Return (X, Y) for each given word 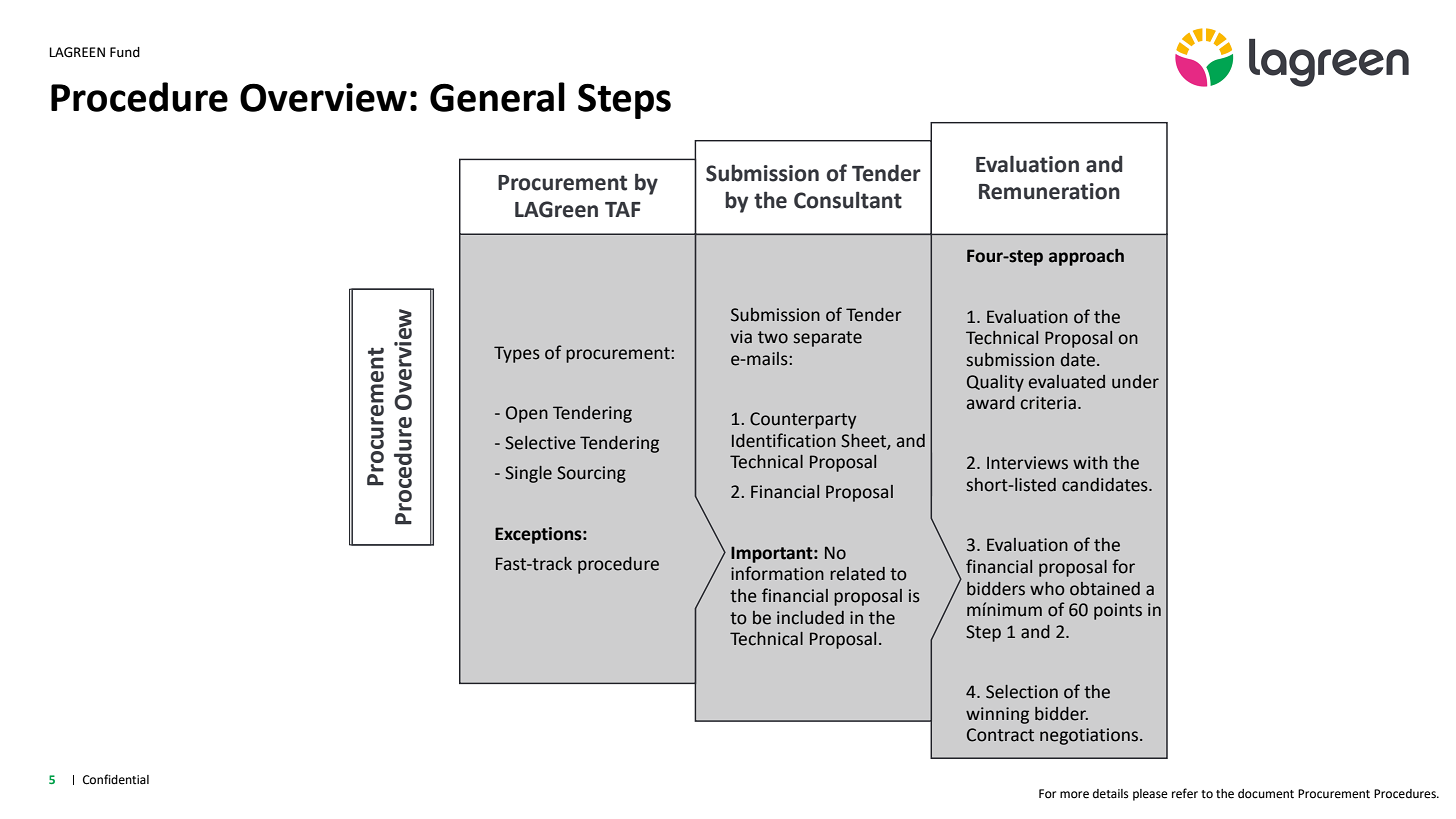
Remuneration (1049, 191)
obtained (1105, 589)
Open (527, 414)
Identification (784, 440)
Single (528, 474)
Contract (1000, 735)
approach (1086, 257)
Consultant (848, 200)
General (497, 97)
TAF (623, 209)
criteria (1048, 403)
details (1111, 794)
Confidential (116, 779)
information (777, 573)
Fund (125, 52)
